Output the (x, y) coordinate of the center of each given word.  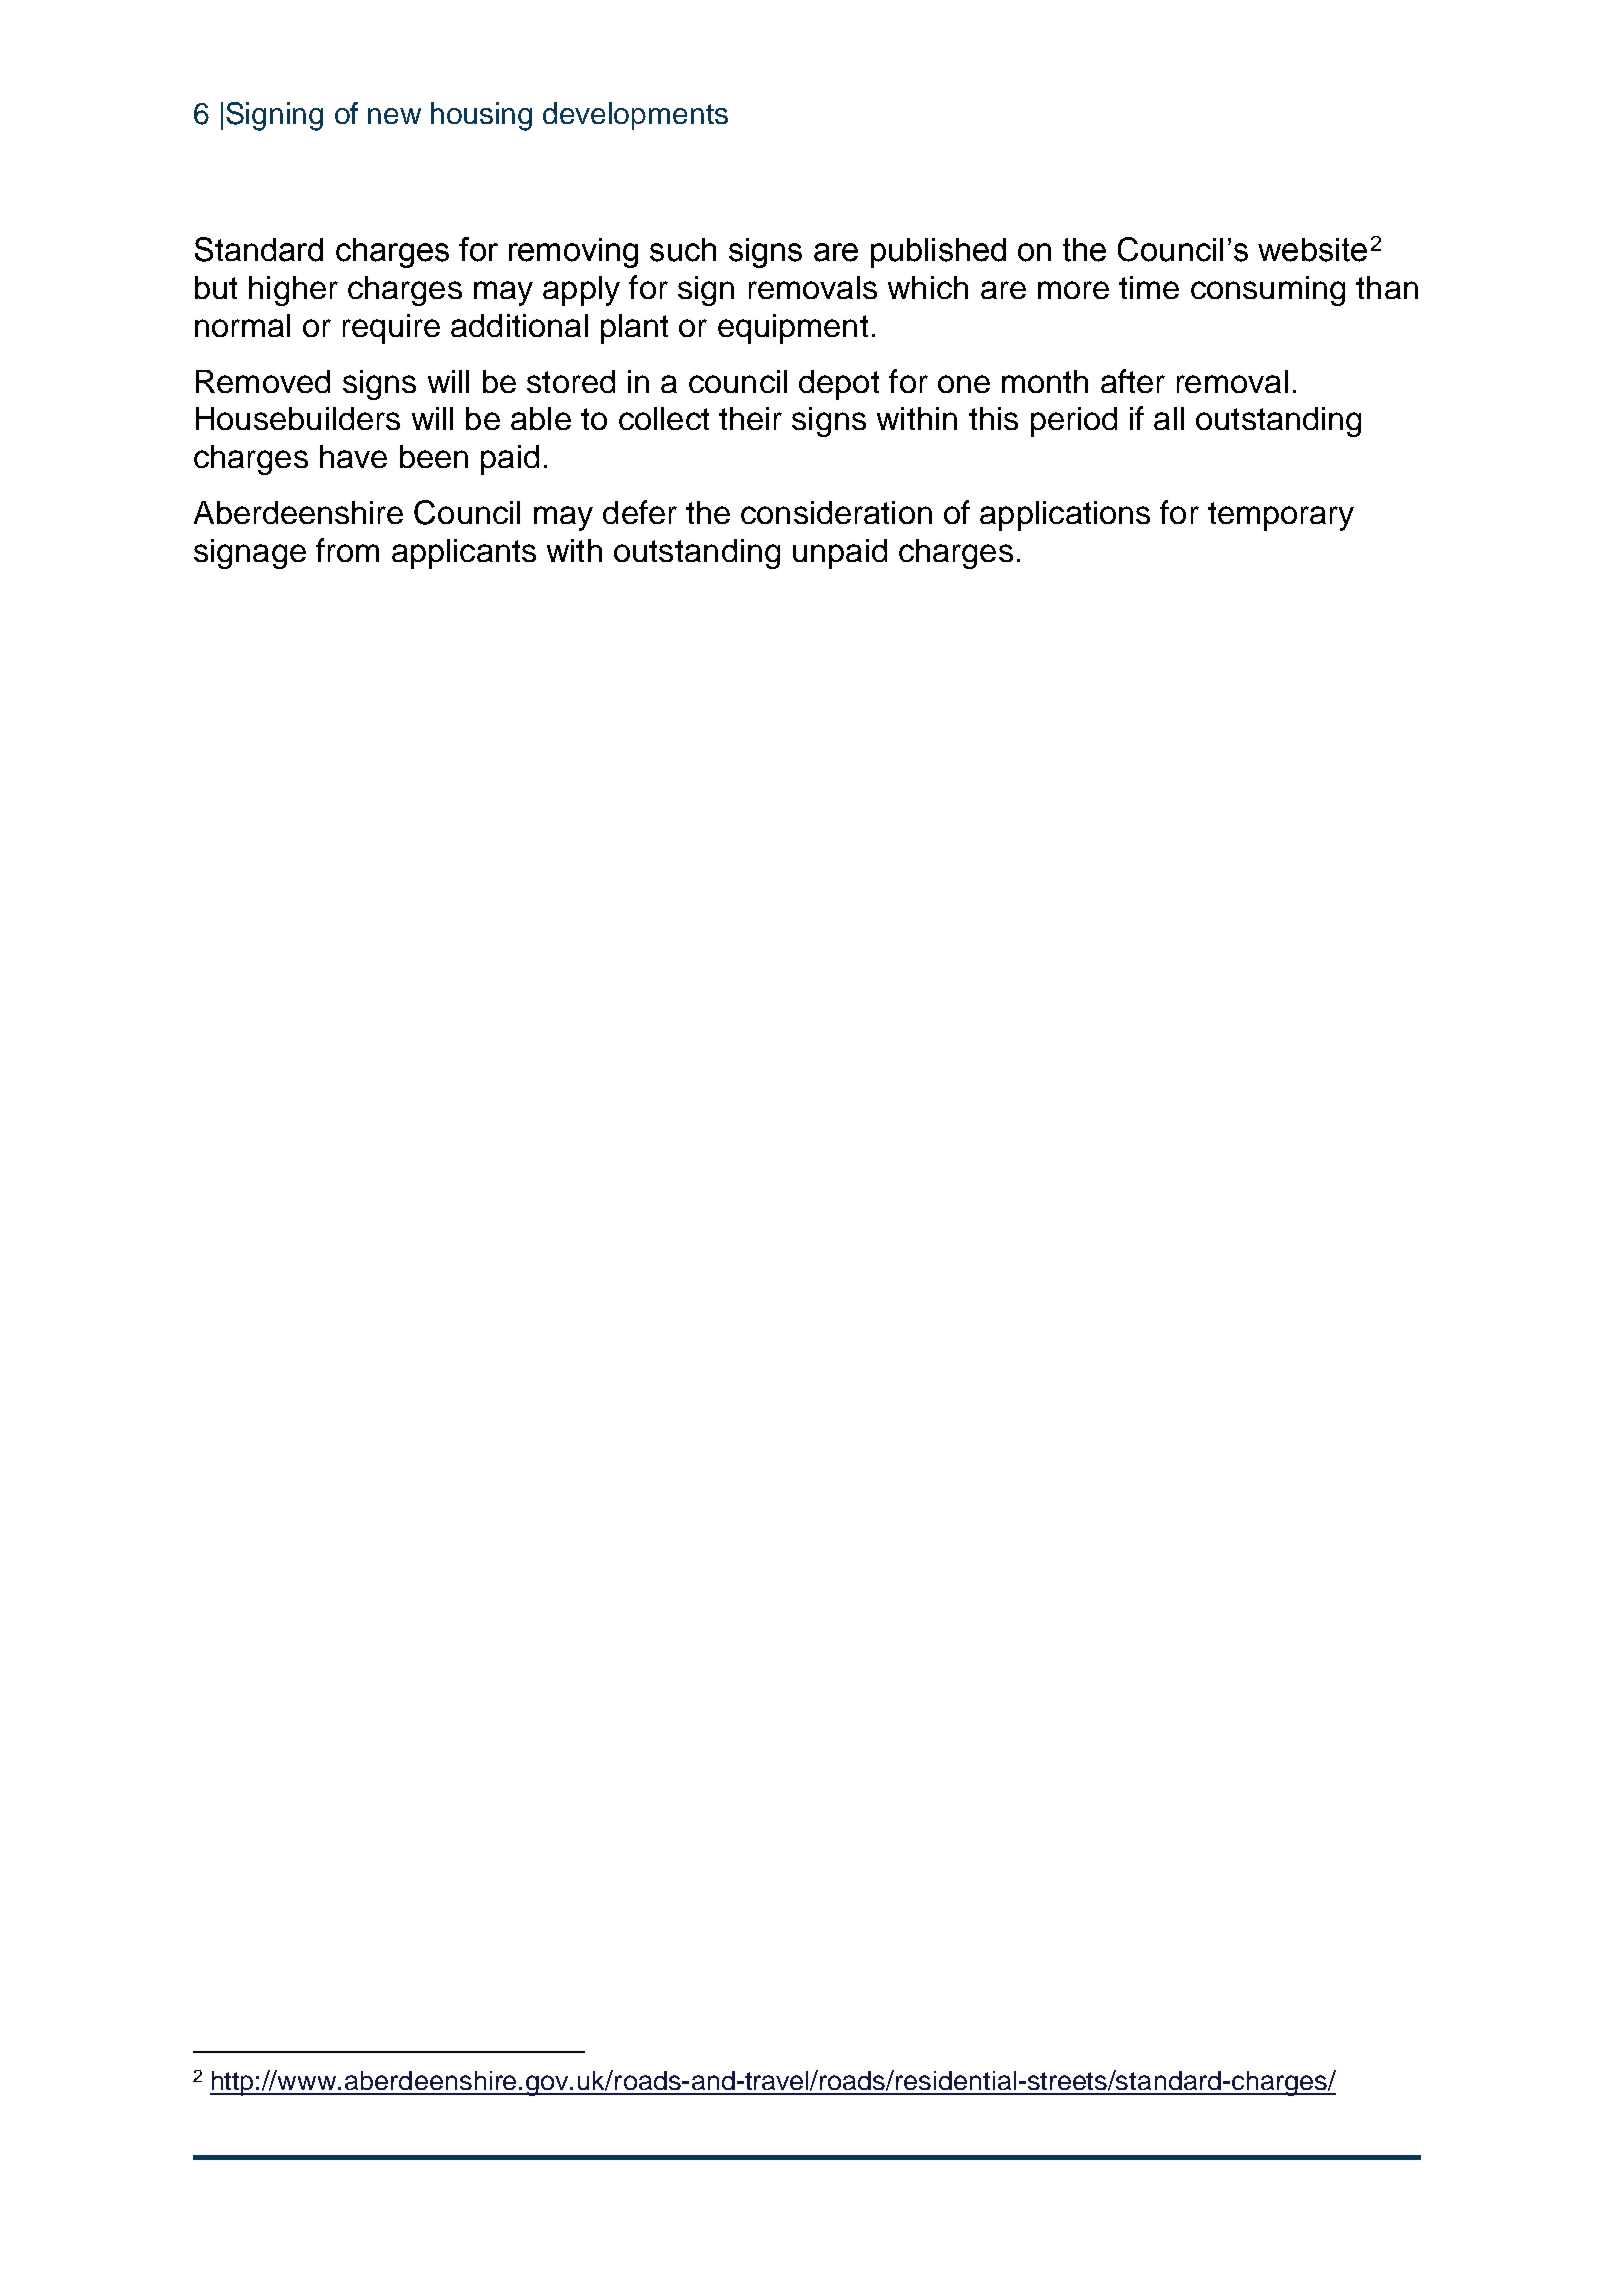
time (1149, 287)
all (1169, 418)
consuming (1268, 291)
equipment (793, 329)
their (750, 418)
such (683, 250)
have (353, 456)
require (391, 329)
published (938, 253)
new (394, 116)
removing (573, 253)
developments (635, 116)
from (347, 550)
